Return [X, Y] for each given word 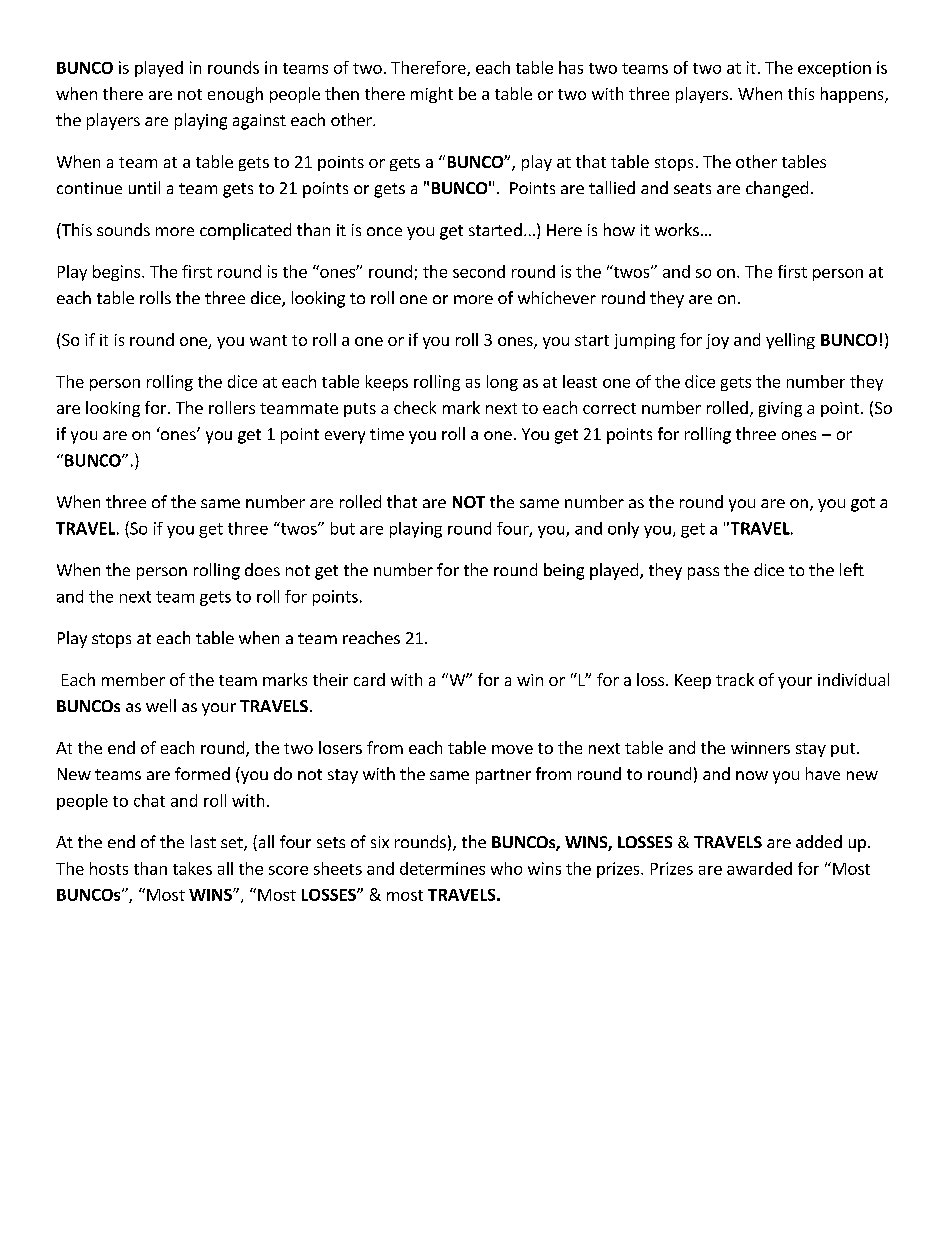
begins [118, 273]
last [203, 841]
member [133, 679]
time [387, 434]
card [369, 679]
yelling [790, 341]
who [506, 868]
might [432, 95]
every [345, 437]
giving [780, 409]
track [735, 679]
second [479, 271]
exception [834, 69]
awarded [759, 868]
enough [235, 95]
